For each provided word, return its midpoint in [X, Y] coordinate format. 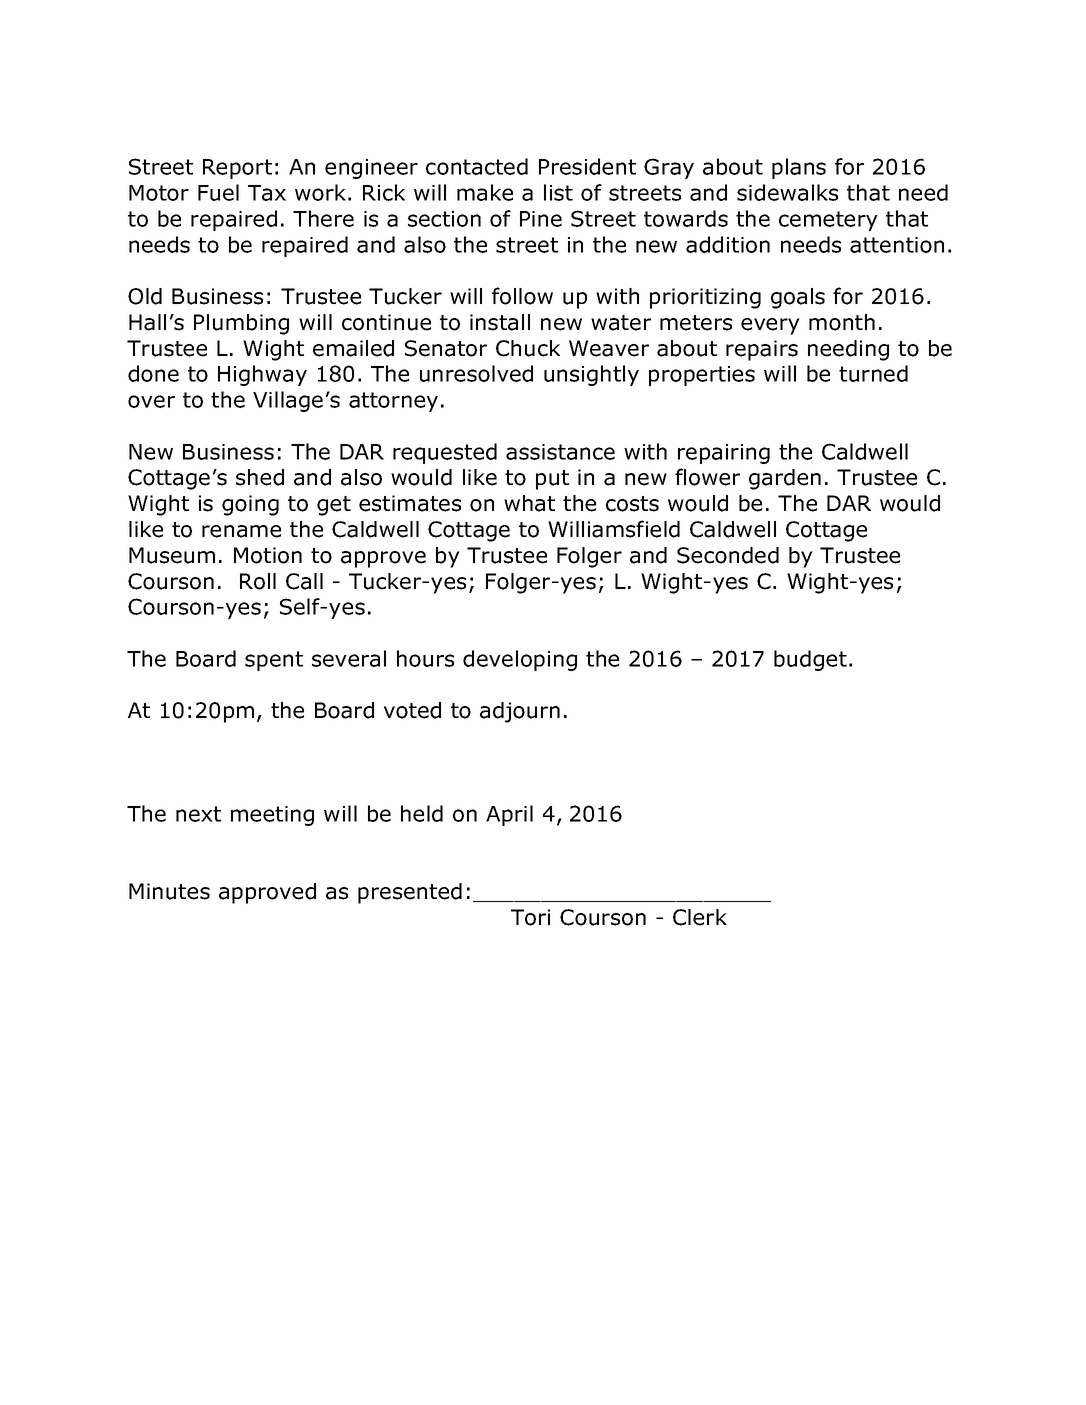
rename [241, 531]
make [485, 192]
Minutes [169, 891]
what [529, 503]
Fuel [218, 192]
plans [799, 168]
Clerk [700, 917]
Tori [530, 917]
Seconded [728, 555]
